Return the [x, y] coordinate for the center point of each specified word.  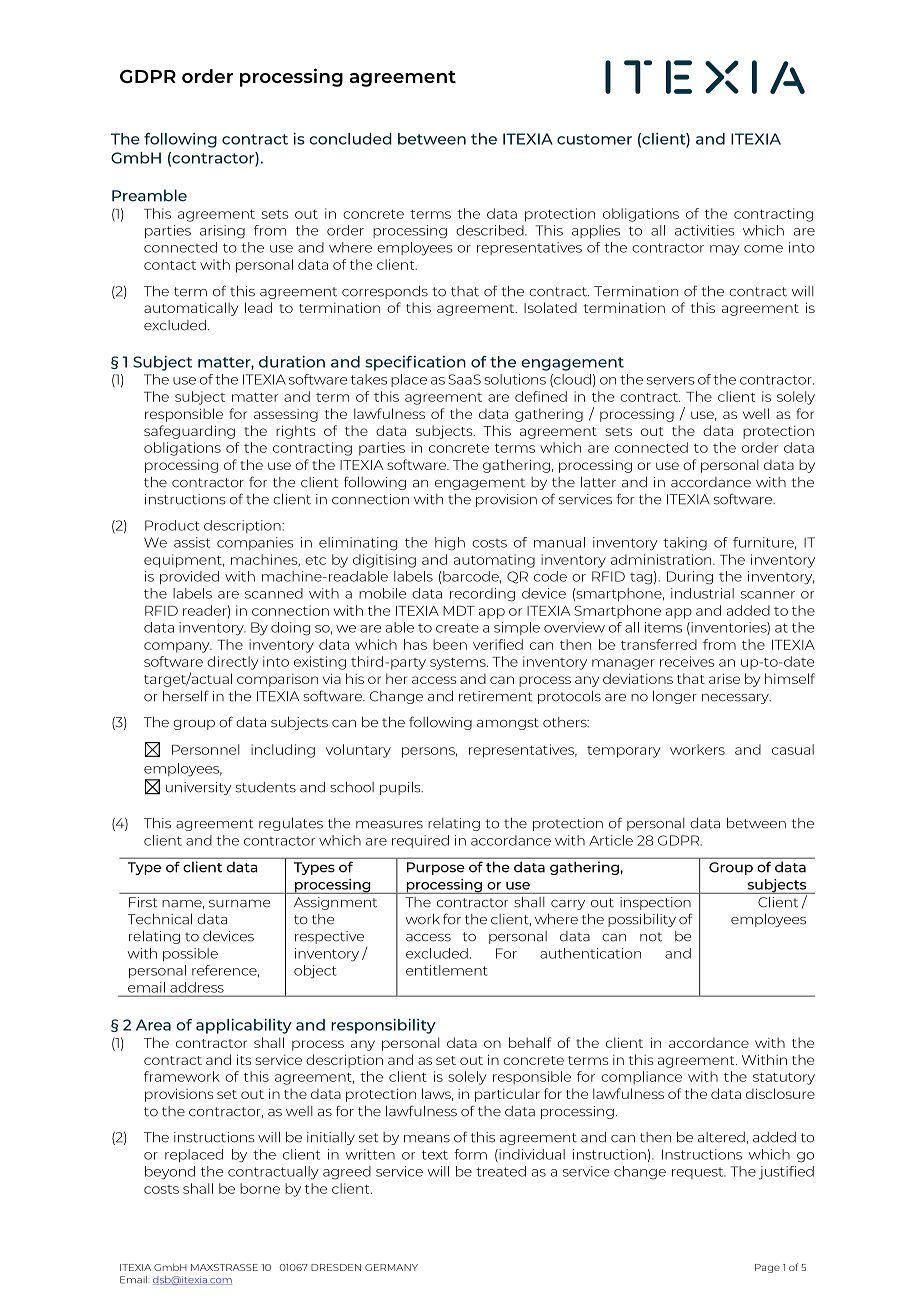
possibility [642, 920]
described [491, 230]
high [450, 544]
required [420, 841]
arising [222, 232]
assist [192, 542]
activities [705, 230]
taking [685, 544]
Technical [160, 919]
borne [260, 1188]
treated [501, 1171]
